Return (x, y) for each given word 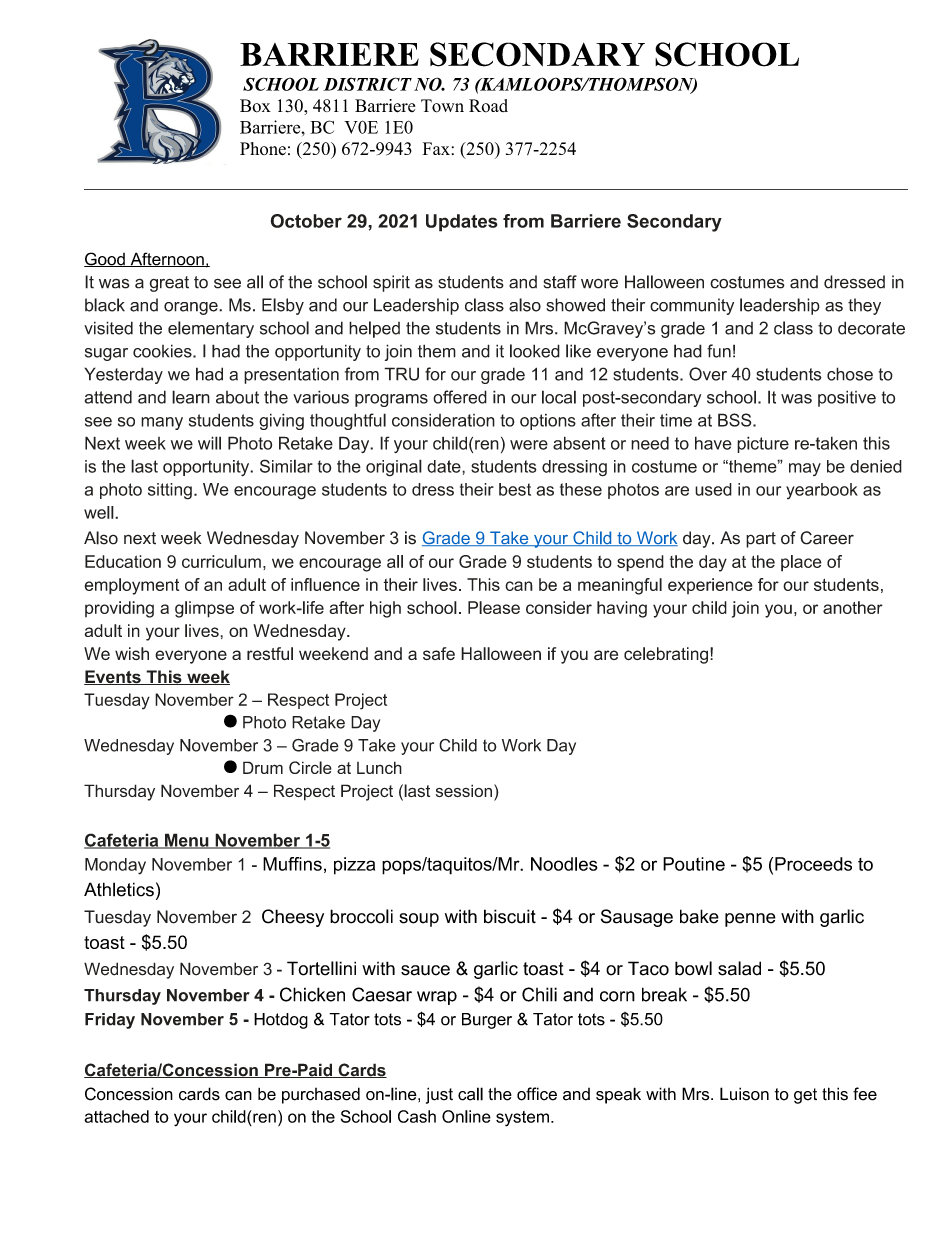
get (805, 1096)
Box (255, 106)
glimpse (204, 609)
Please (494, 607)
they (864, 306)
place (801, 563)
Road (488, 106)
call (470, 1094)
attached (116, 1116)
